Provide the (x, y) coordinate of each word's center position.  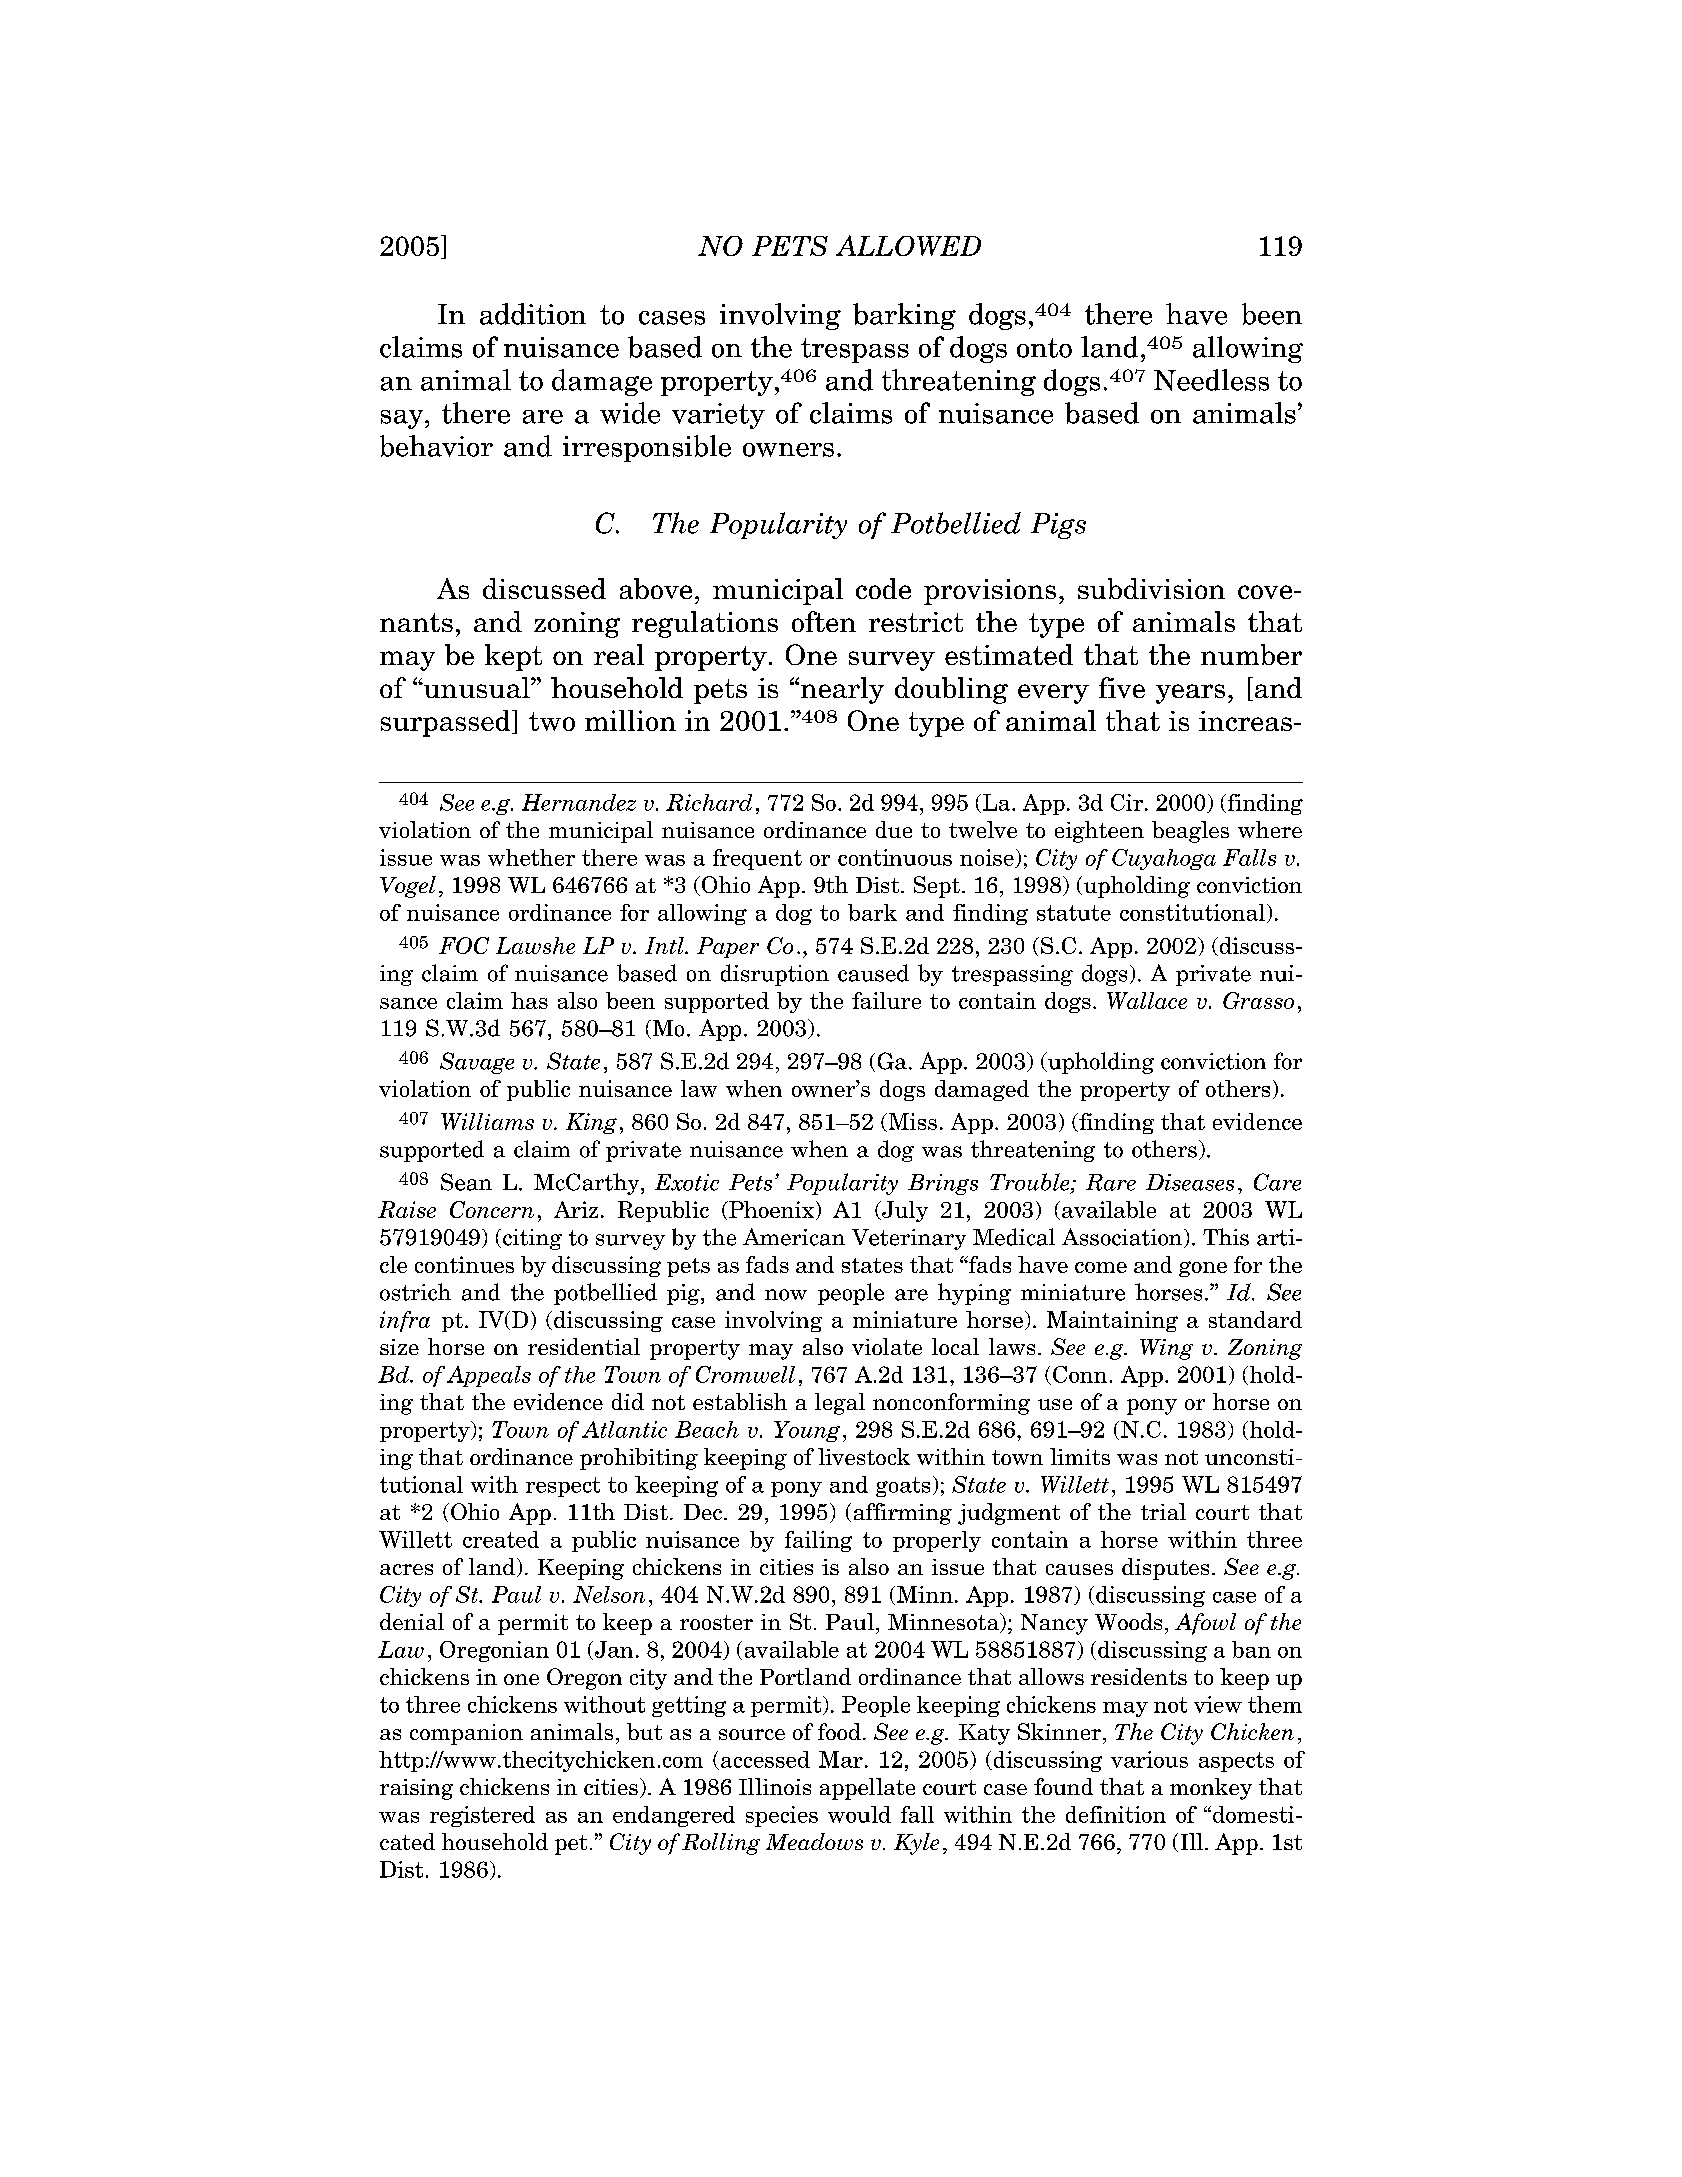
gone (1203, 1269)
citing (532, 1239)
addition (533, 314)
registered (482, 1816)
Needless (1211, 380)
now (786, 1295)
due (894, 829)
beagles (1190, 832)
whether (531, 857)
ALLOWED (908, 245)
